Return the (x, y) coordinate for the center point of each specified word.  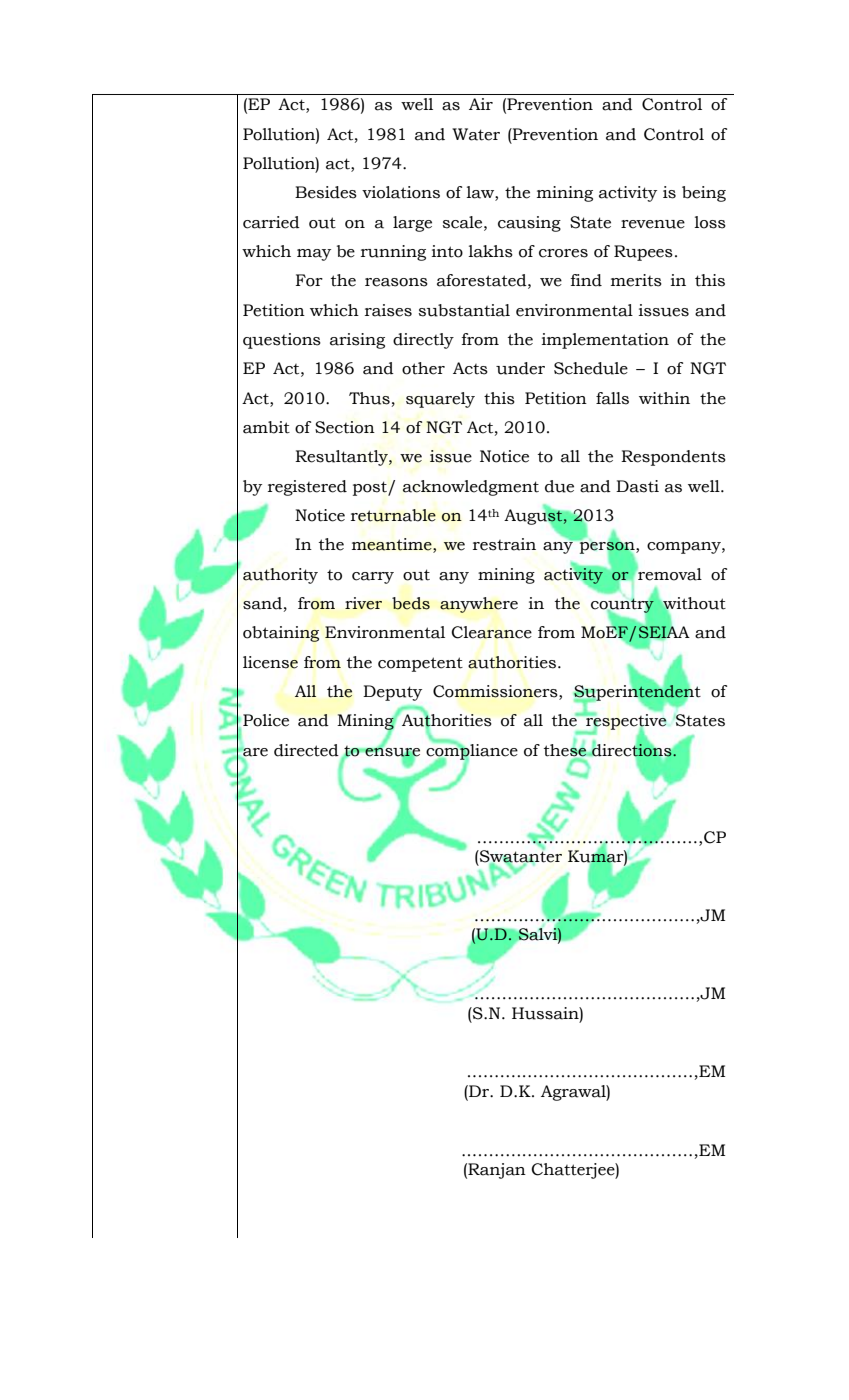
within (664, 398)
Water (476, 134)
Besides (326, 192)
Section (345, 427)
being (704, 194)
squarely (440, 400)
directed (306, 750)
